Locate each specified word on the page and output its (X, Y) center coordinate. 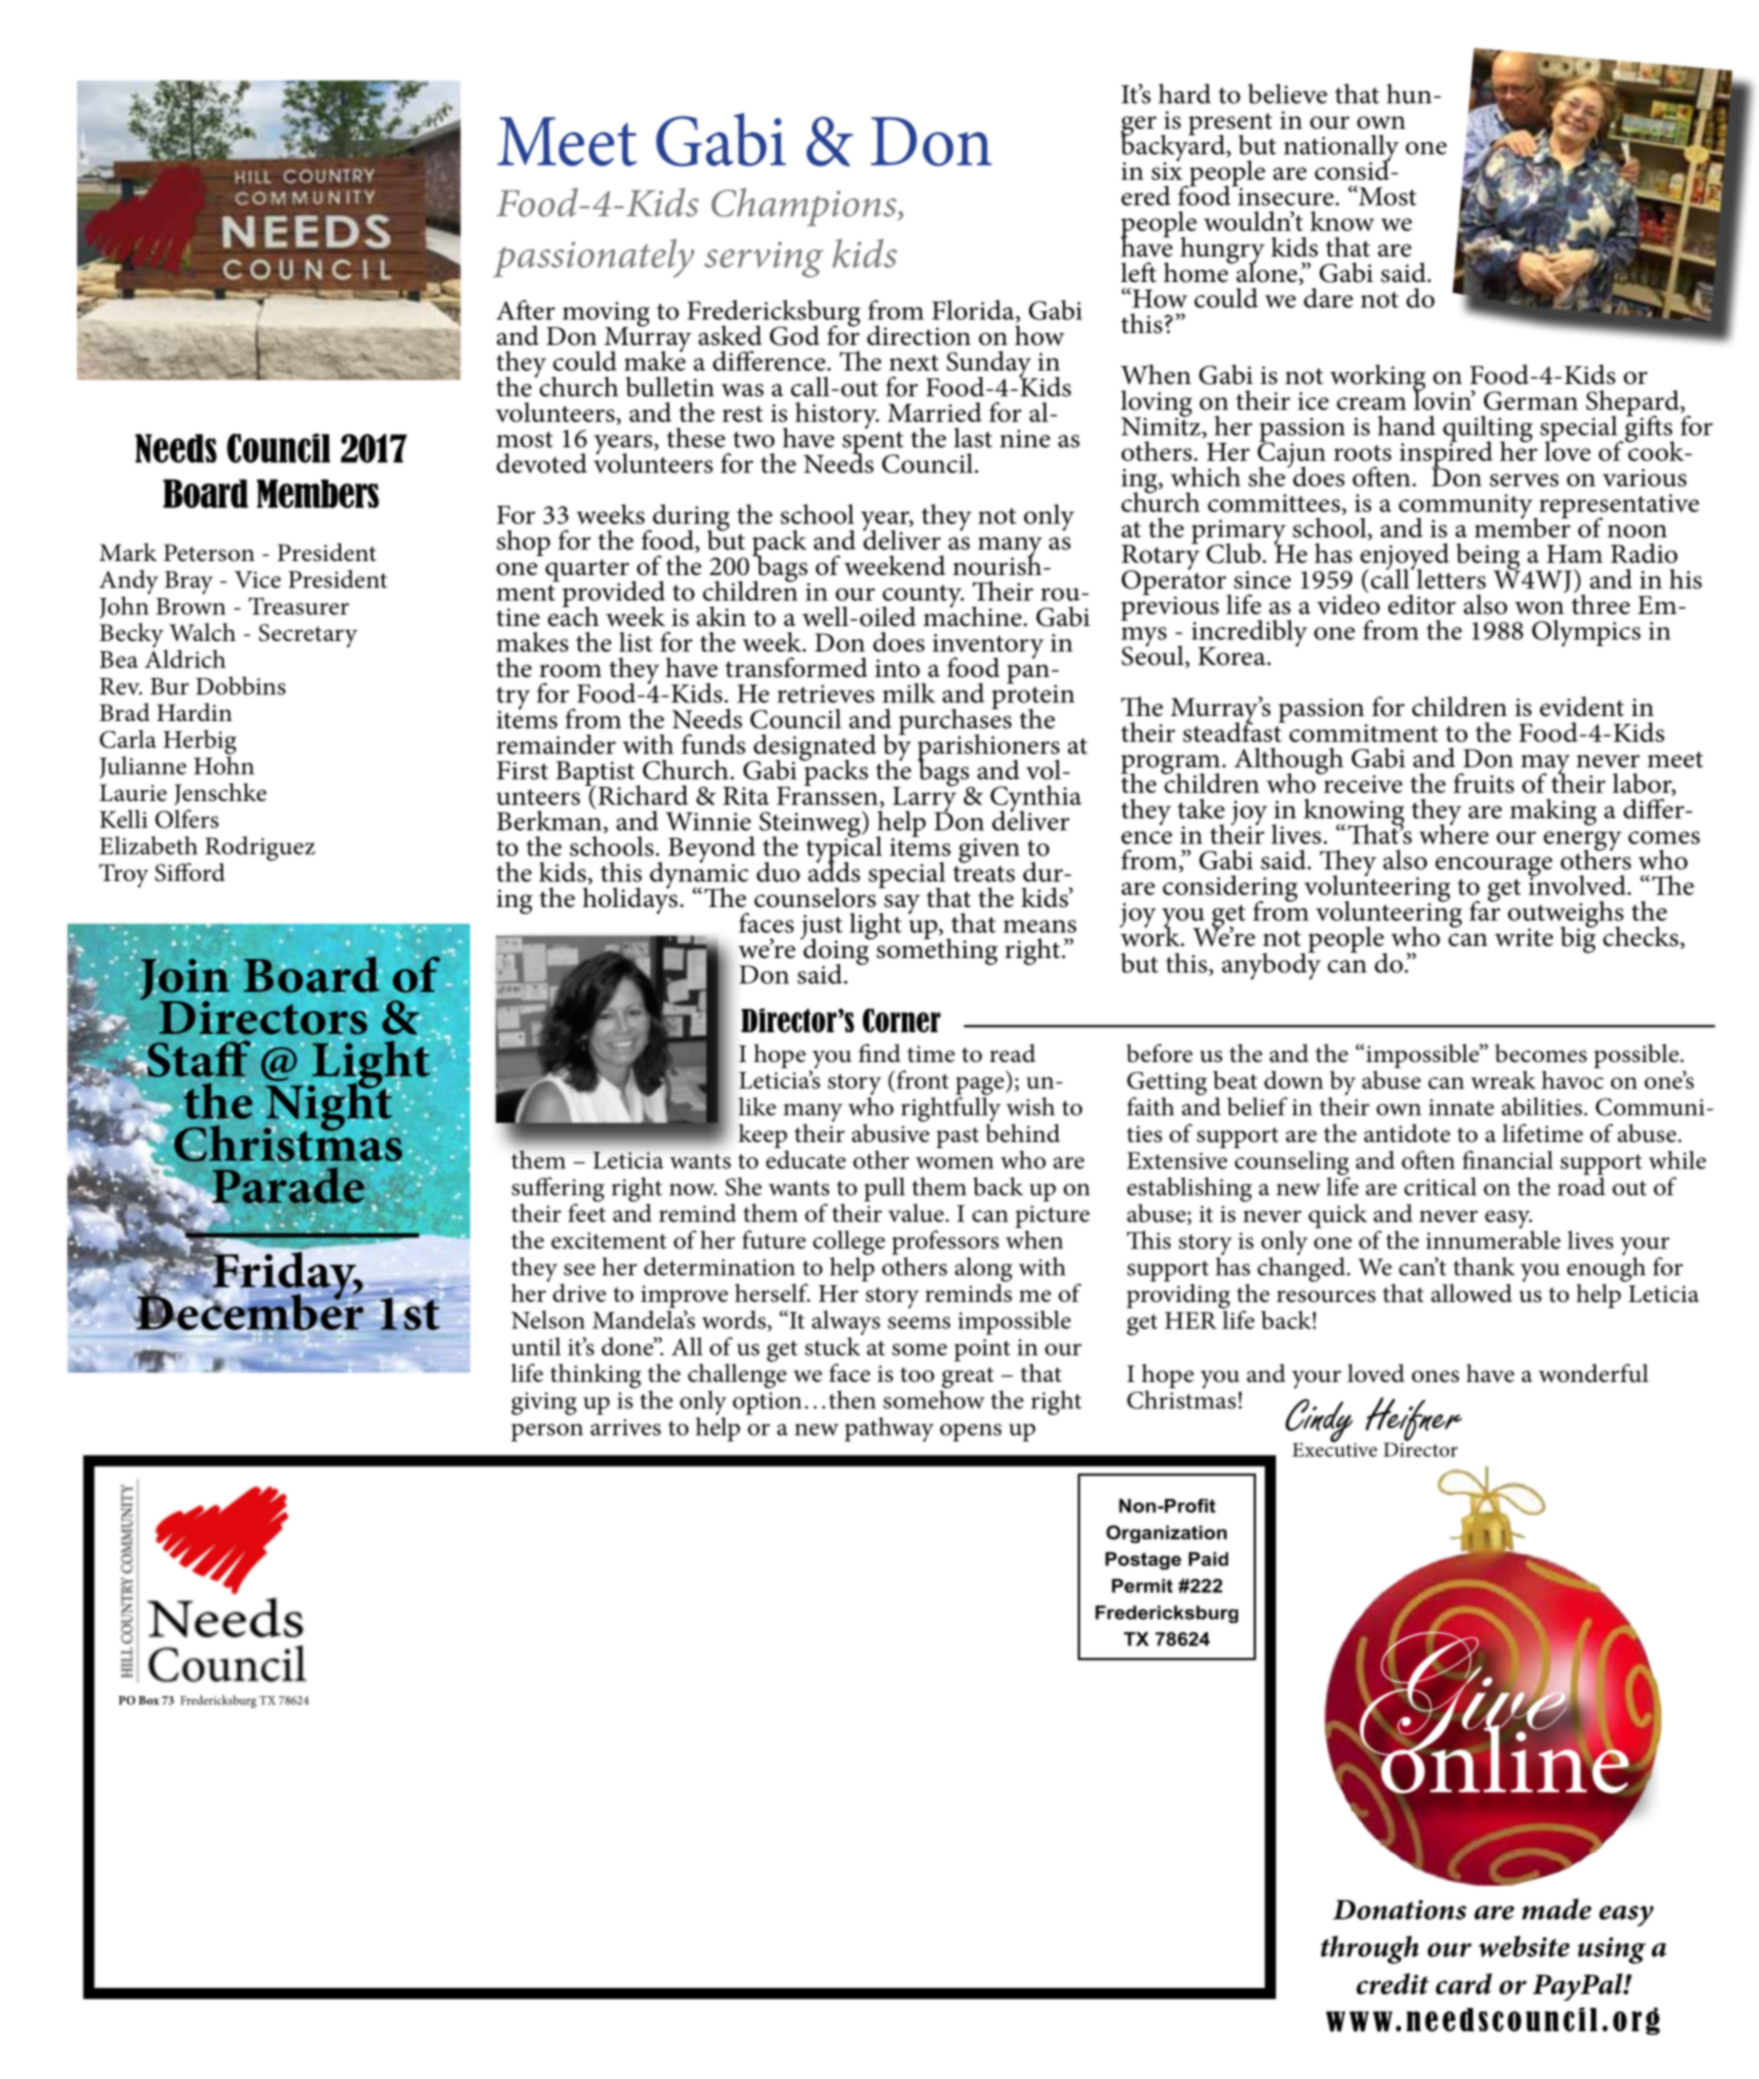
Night (329, 1106)
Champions (805, 207)
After (525, 310)
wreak (1503, 1080)
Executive (1334, 1448)
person (547, 1433)
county (923, 597)
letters (1450, 577)
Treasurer (298, 606)
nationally (1341, 149)
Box (149, 1700)
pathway (889, 1429)
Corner (902, 1020)
